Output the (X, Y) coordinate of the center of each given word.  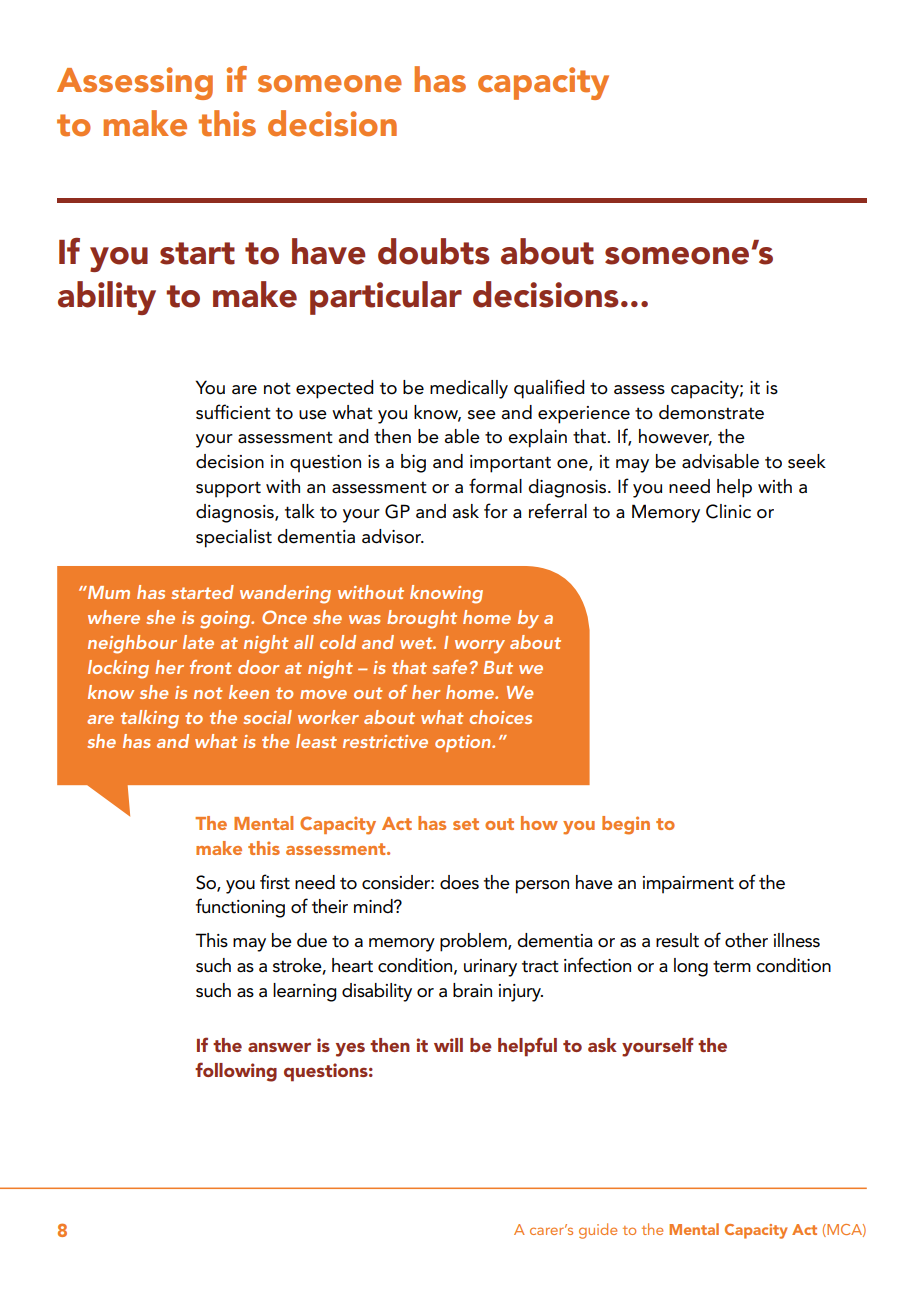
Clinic (728, 511)
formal (495, 486)
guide (598, 1231)
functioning (240, 908)
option (464, 743)
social (267, 717)
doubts (434, 251)
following (236, 1072)
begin (626, 825)
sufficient (233, 412)
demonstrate (711, 412)
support (228, 489)
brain (472, 990)
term (732, 966)
